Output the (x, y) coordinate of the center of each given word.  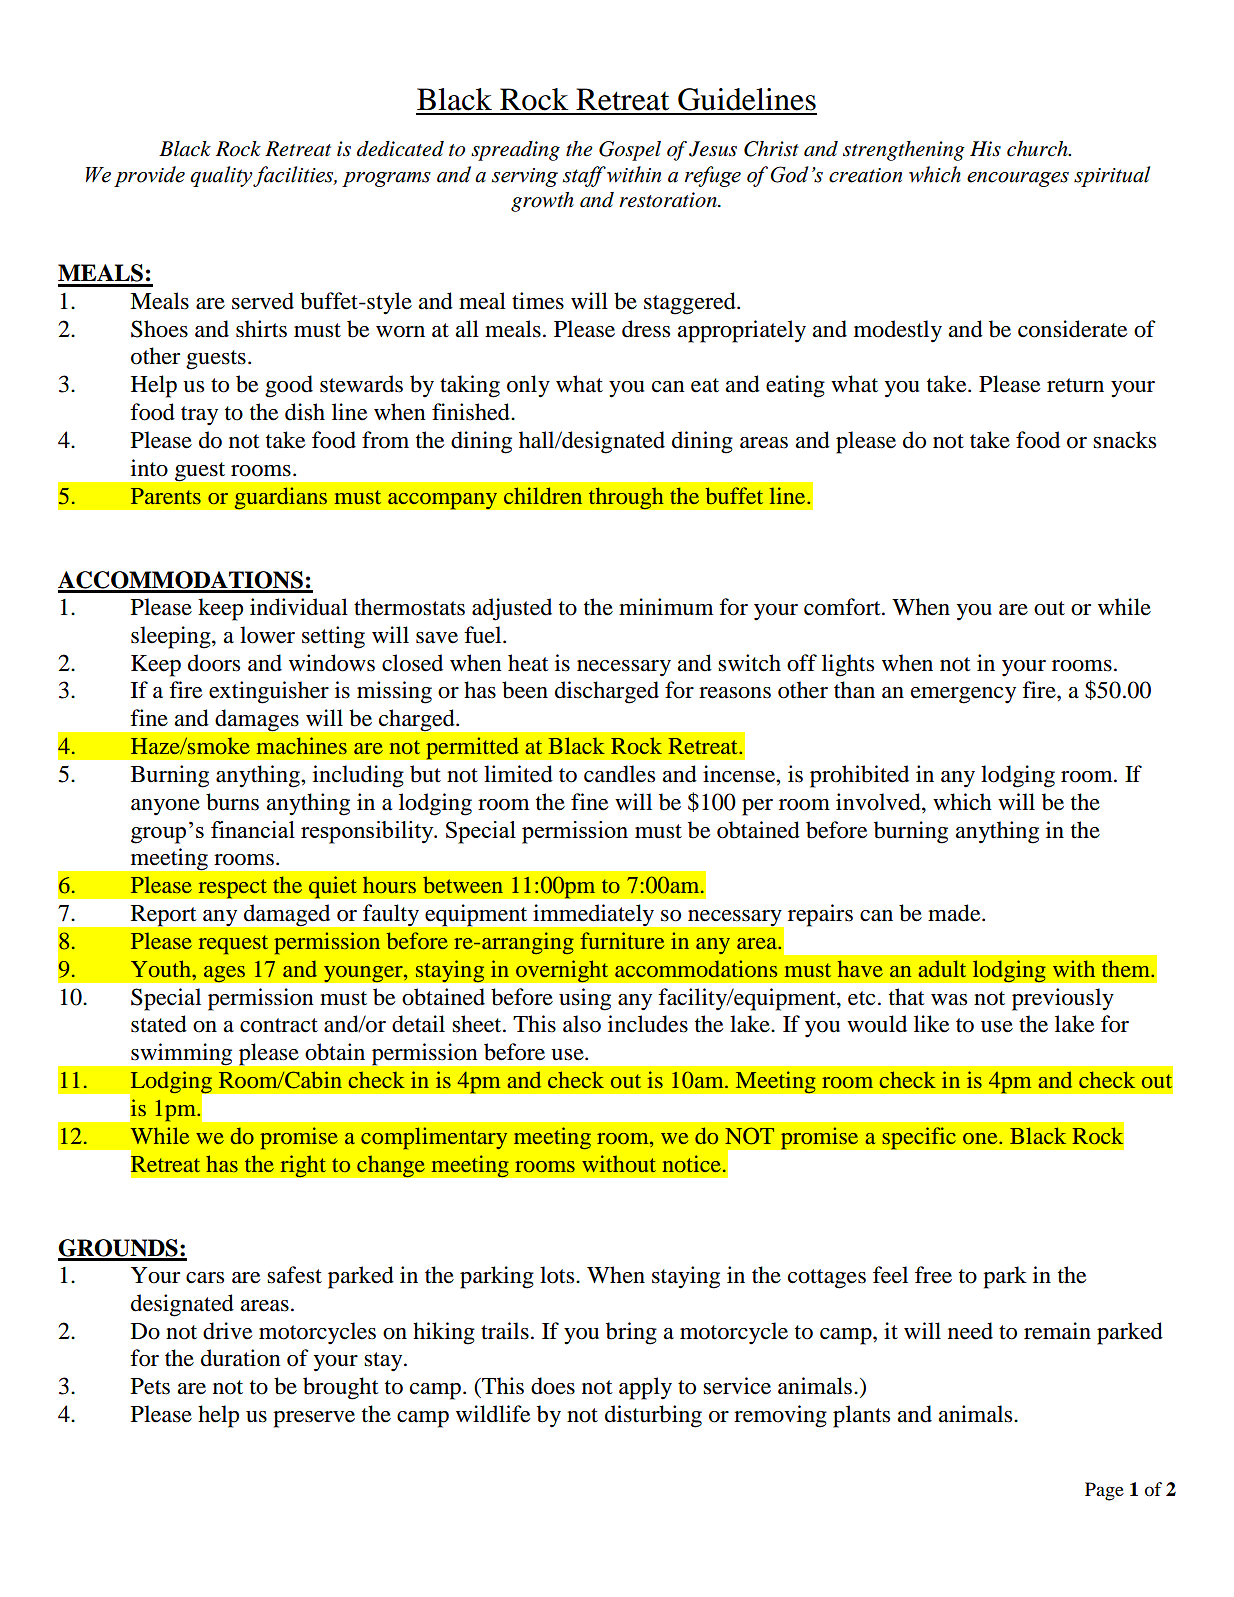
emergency (963, 695)
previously (1063, 999)
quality (222, 176)
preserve (314, 1419)
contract (279, 1025)
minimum (666, 607)
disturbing (653, 1416)
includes (648, 1024)
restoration (669, 200)
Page (1104, 1491)
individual (299, 607)
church (1038, 149)
